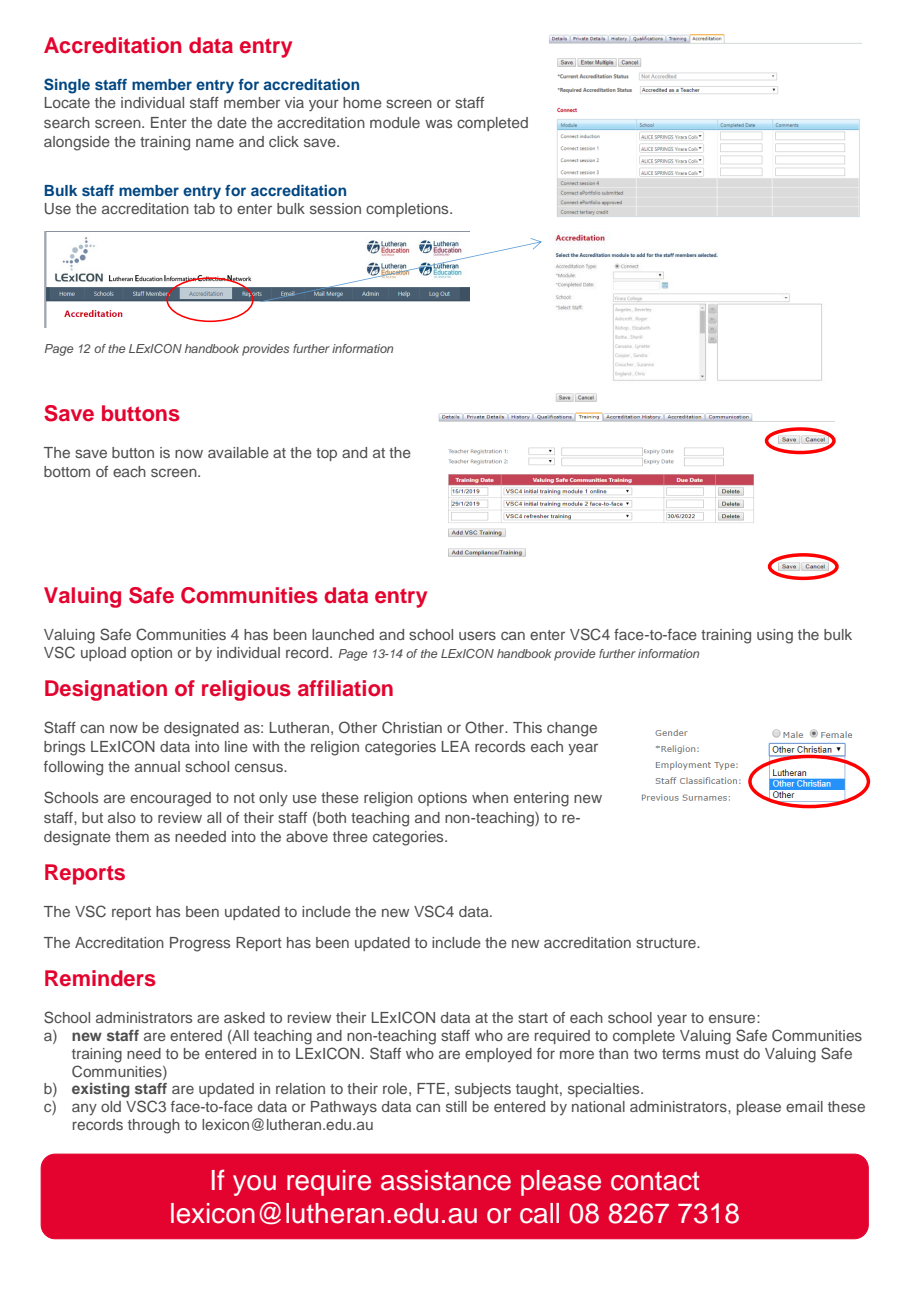 Image resolution: width=924 pixels, height=1308 pixels. Describe the element at coordinates (438, 123) in the image. I see `was` at that location.
